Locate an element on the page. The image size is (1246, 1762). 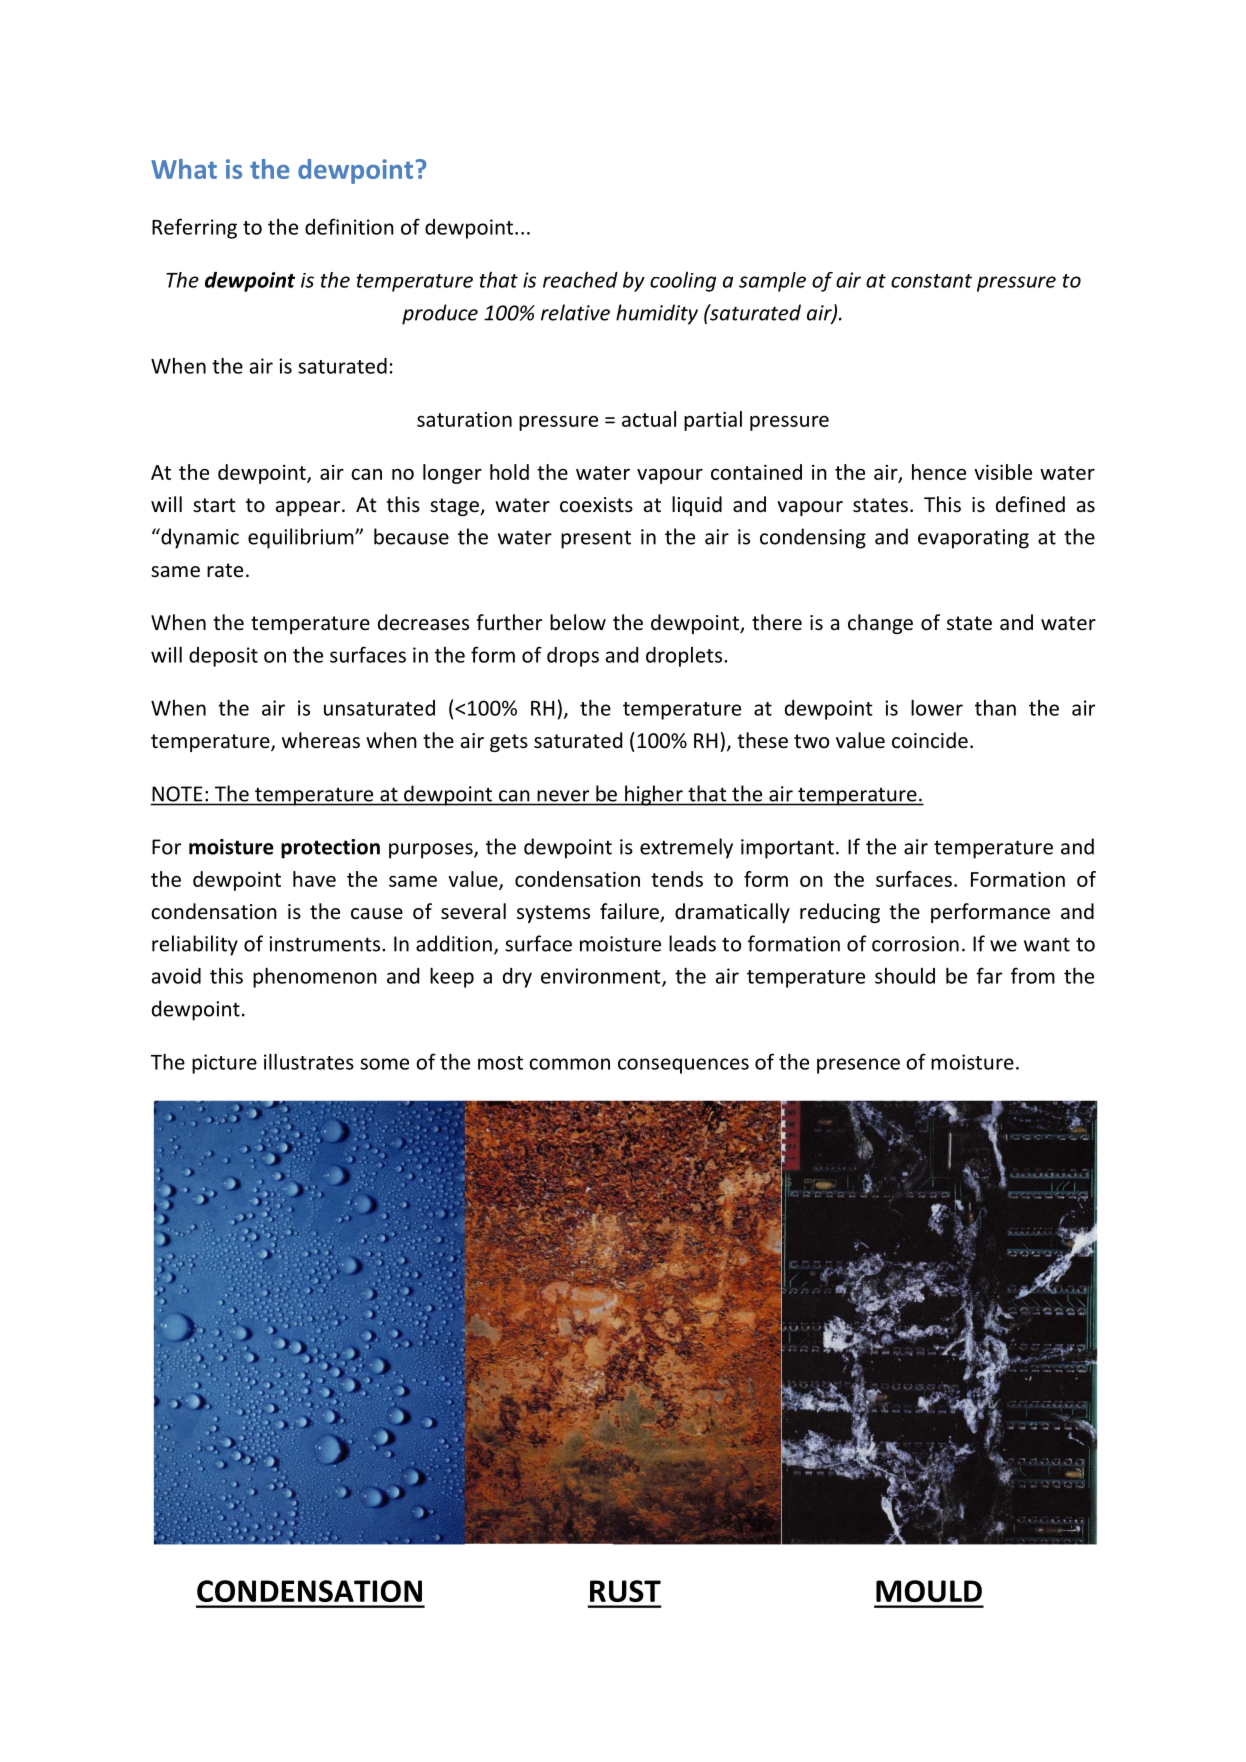
reached is located at coordinates (580, 280).
